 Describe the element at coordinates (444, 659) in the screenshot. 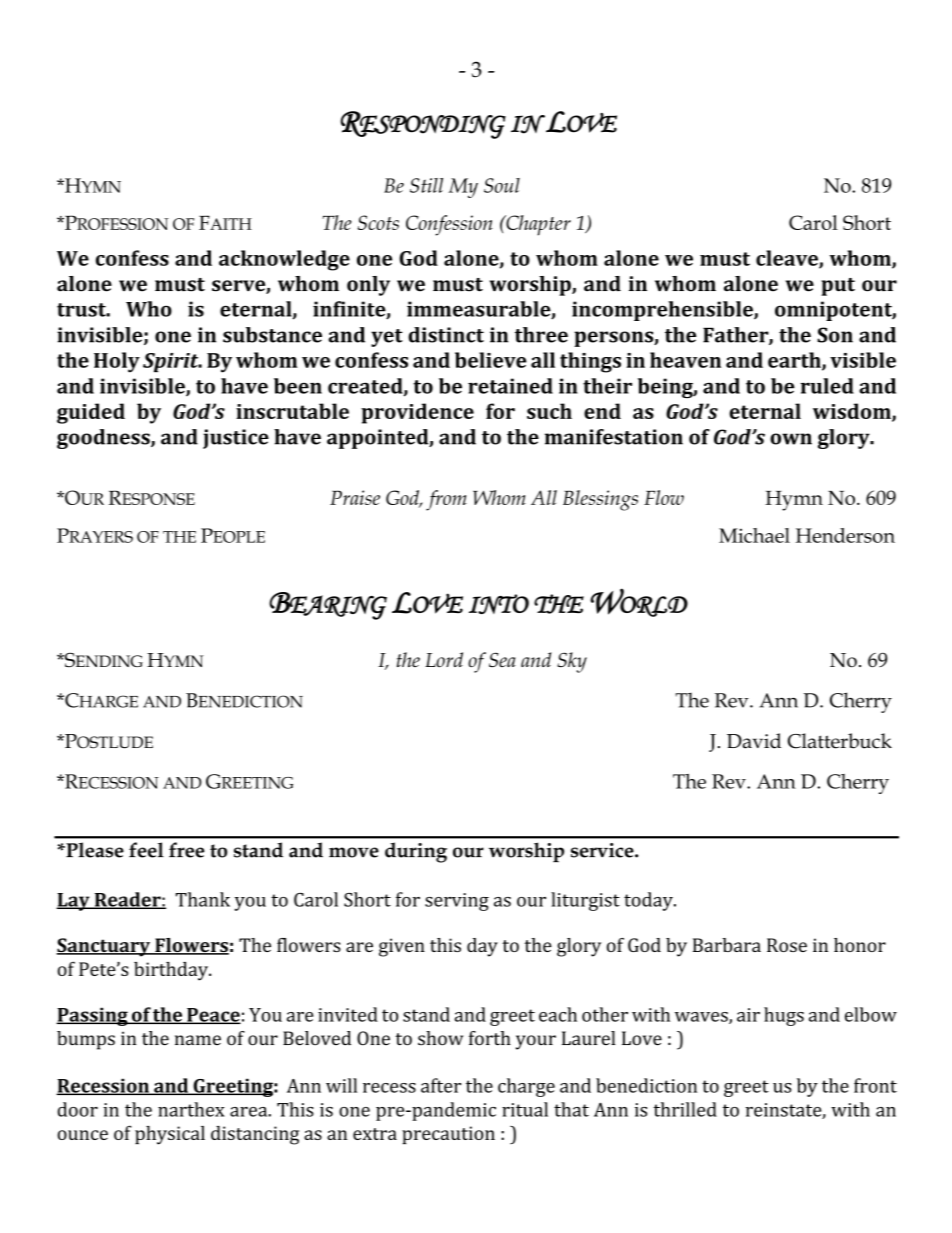

I see `Lord` at that location.
